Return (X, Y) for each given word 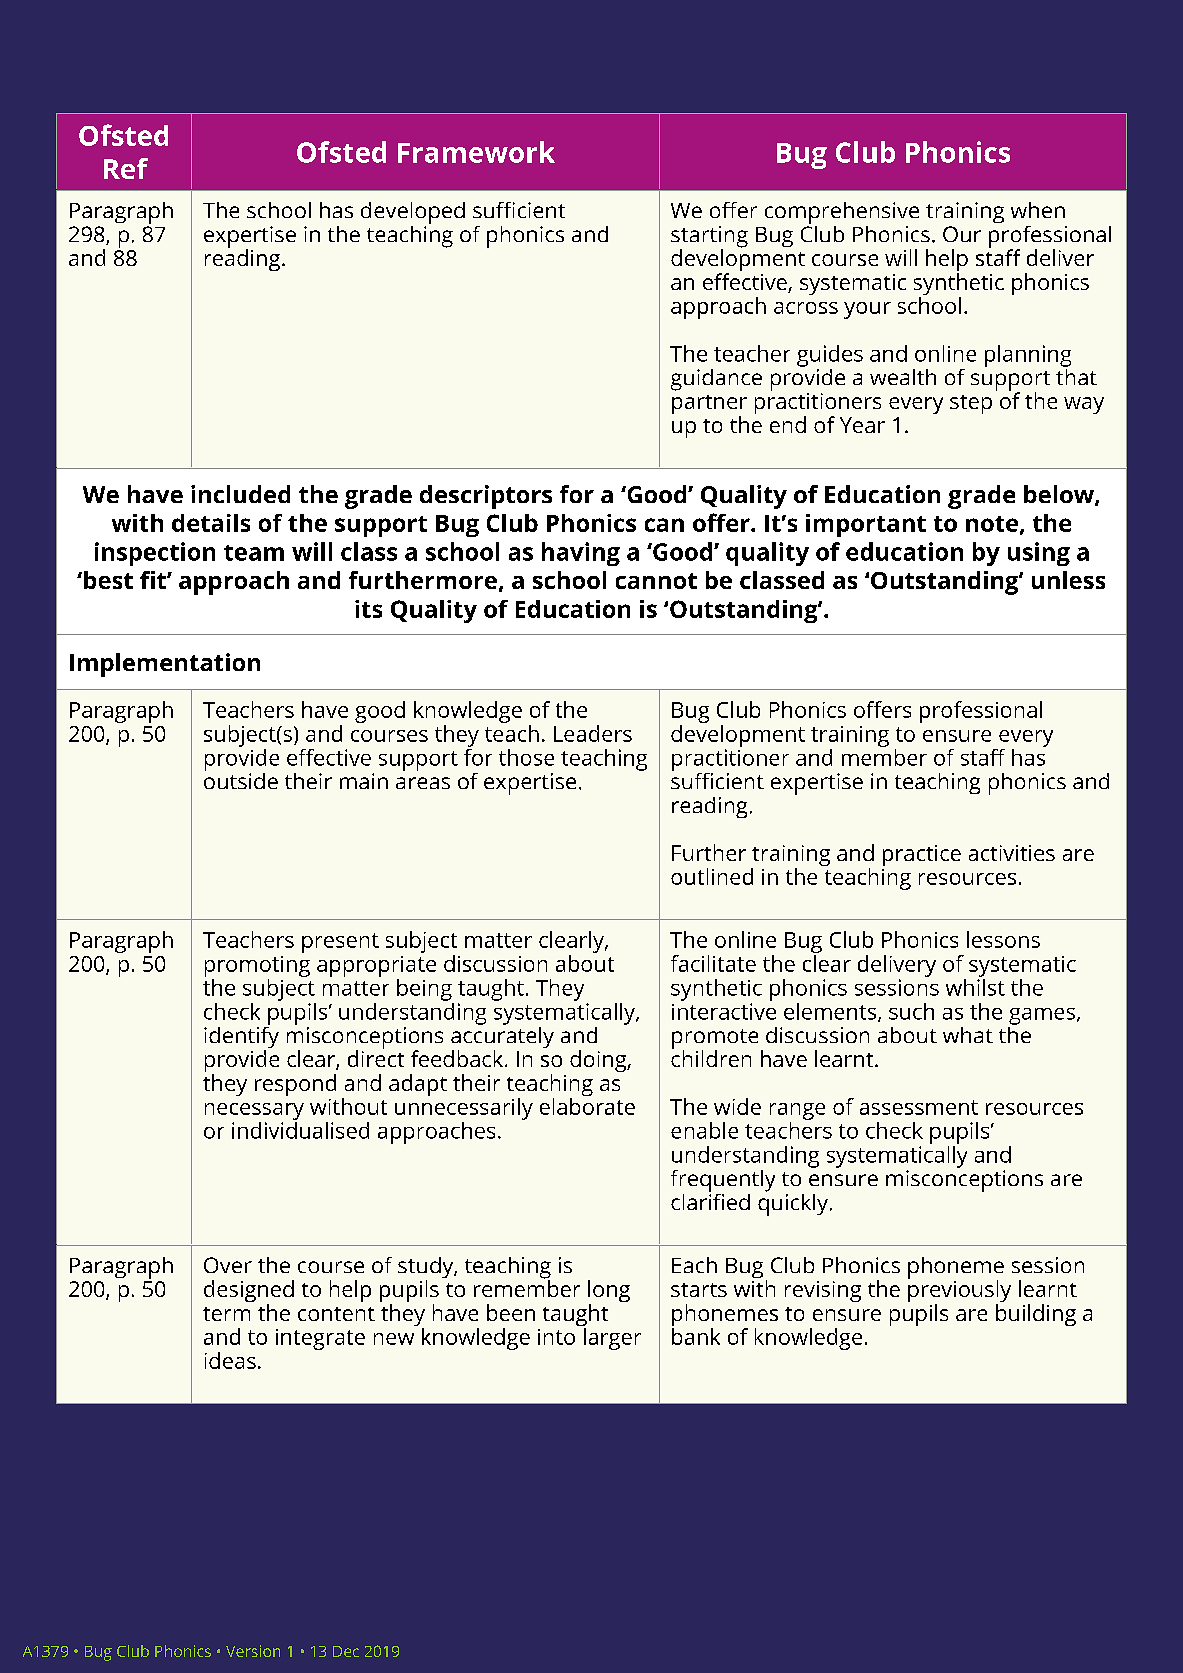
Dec (346, 1651)
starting (709, 238)
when (1038, 210)
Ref (126, 168)
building (1036, 1315)
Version (253, 1651)
